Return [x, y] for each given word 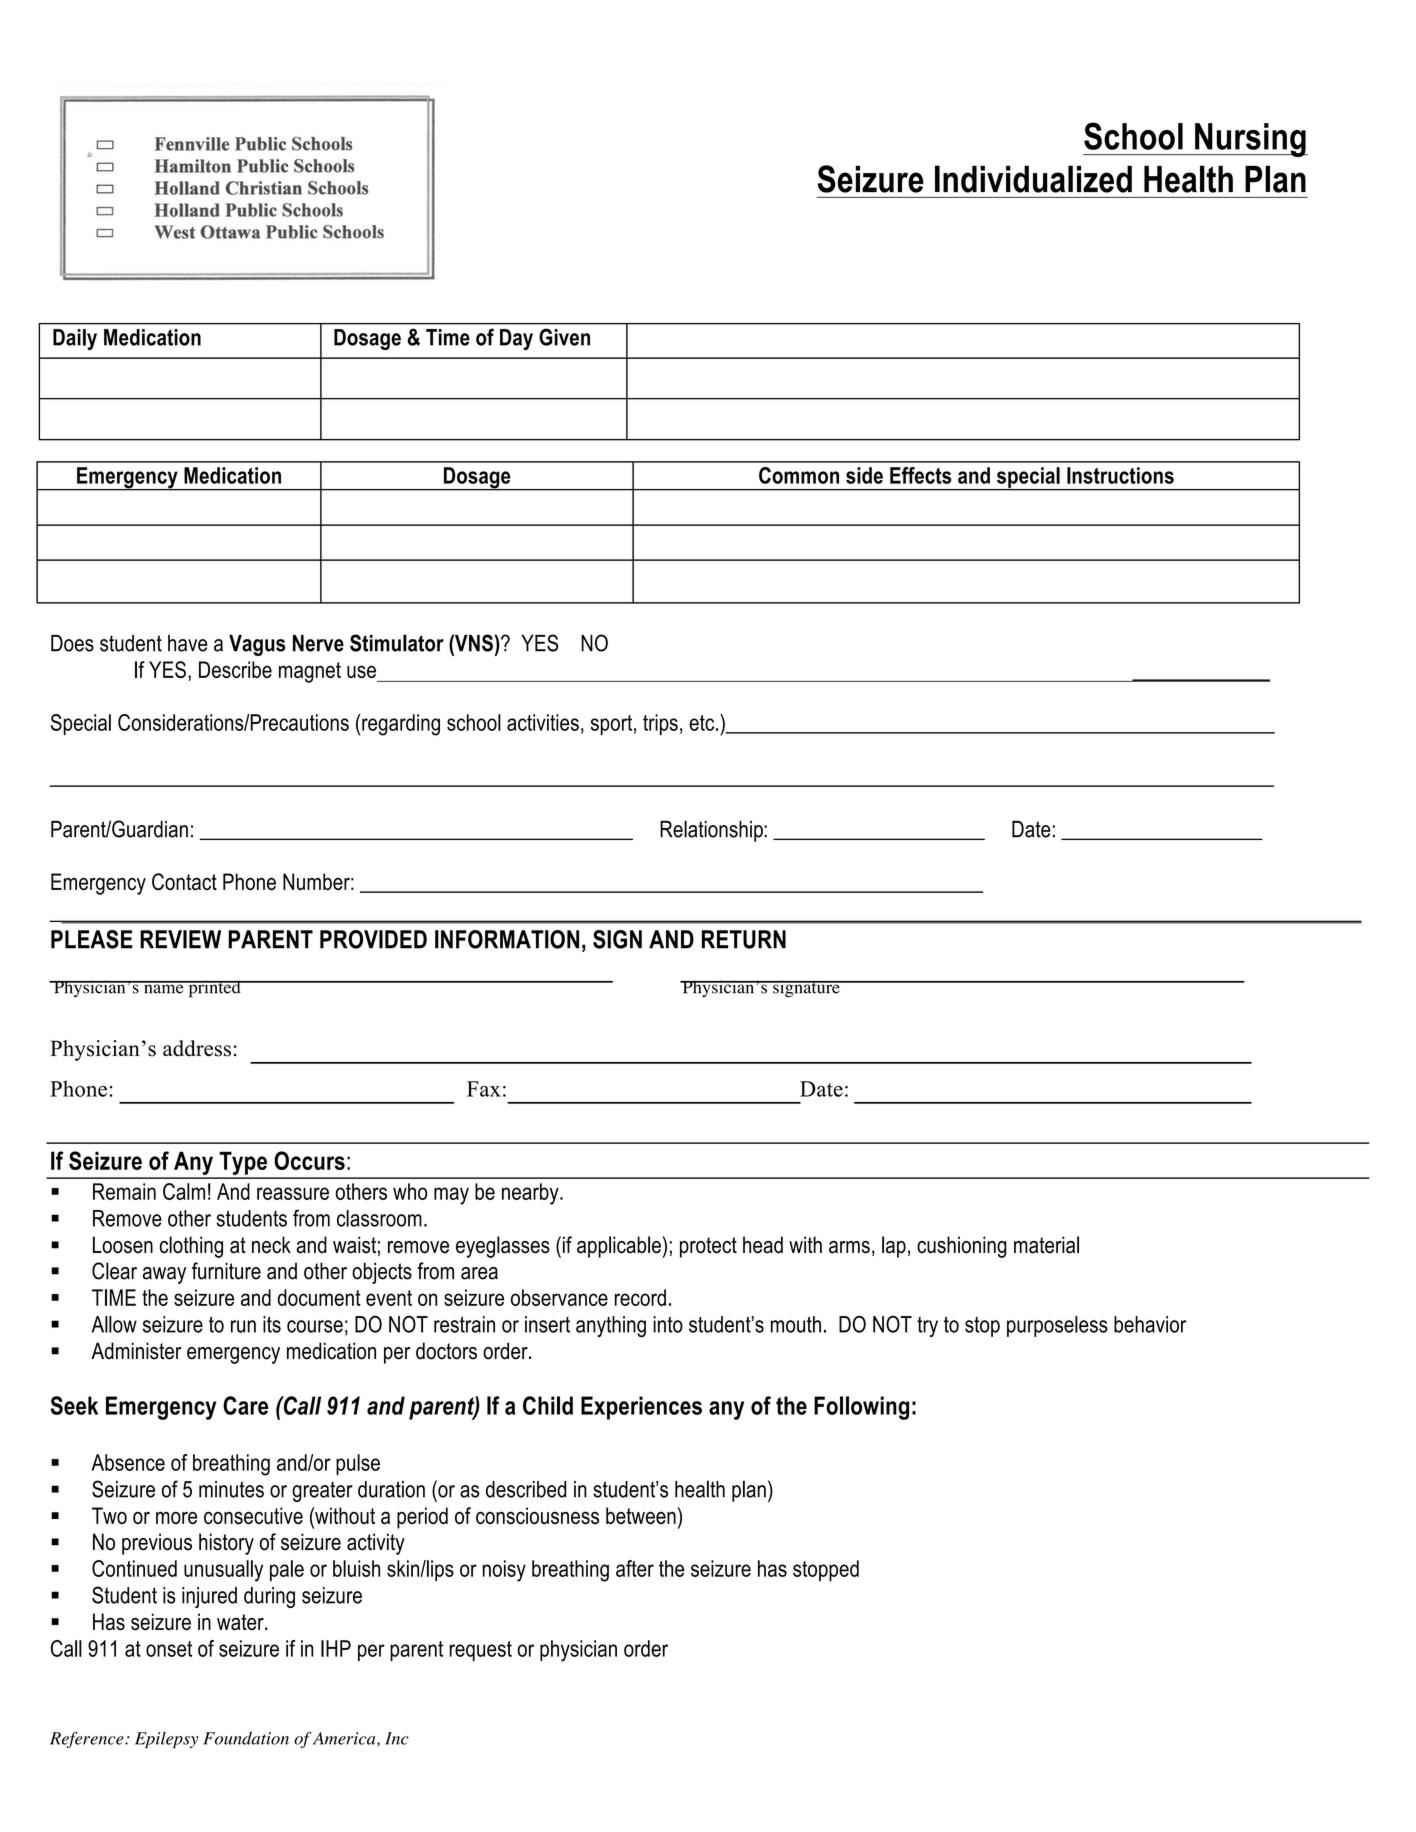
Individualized [1033, 179]
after [635, 1568]
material [1046, 1245]
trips [660, 724]
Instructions [1120, 475]
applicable [620, 1247]
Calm [184, 1191]
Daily [75, 339]
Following [861, 1408]
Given [564, 337]
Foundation [246, 1738]
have [187, 643]
